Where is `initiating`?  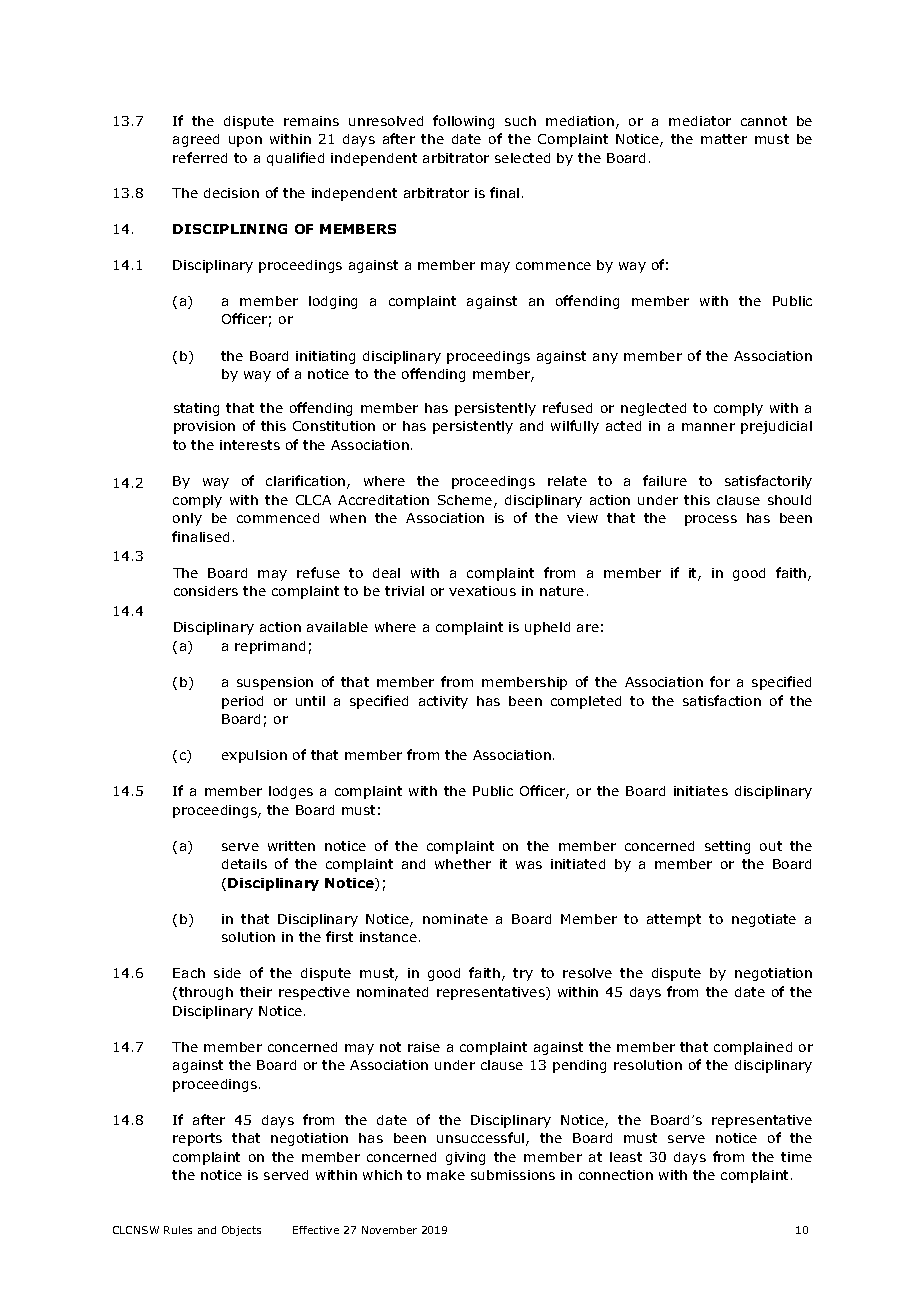 initiating is located at coordinates (325, 357).
